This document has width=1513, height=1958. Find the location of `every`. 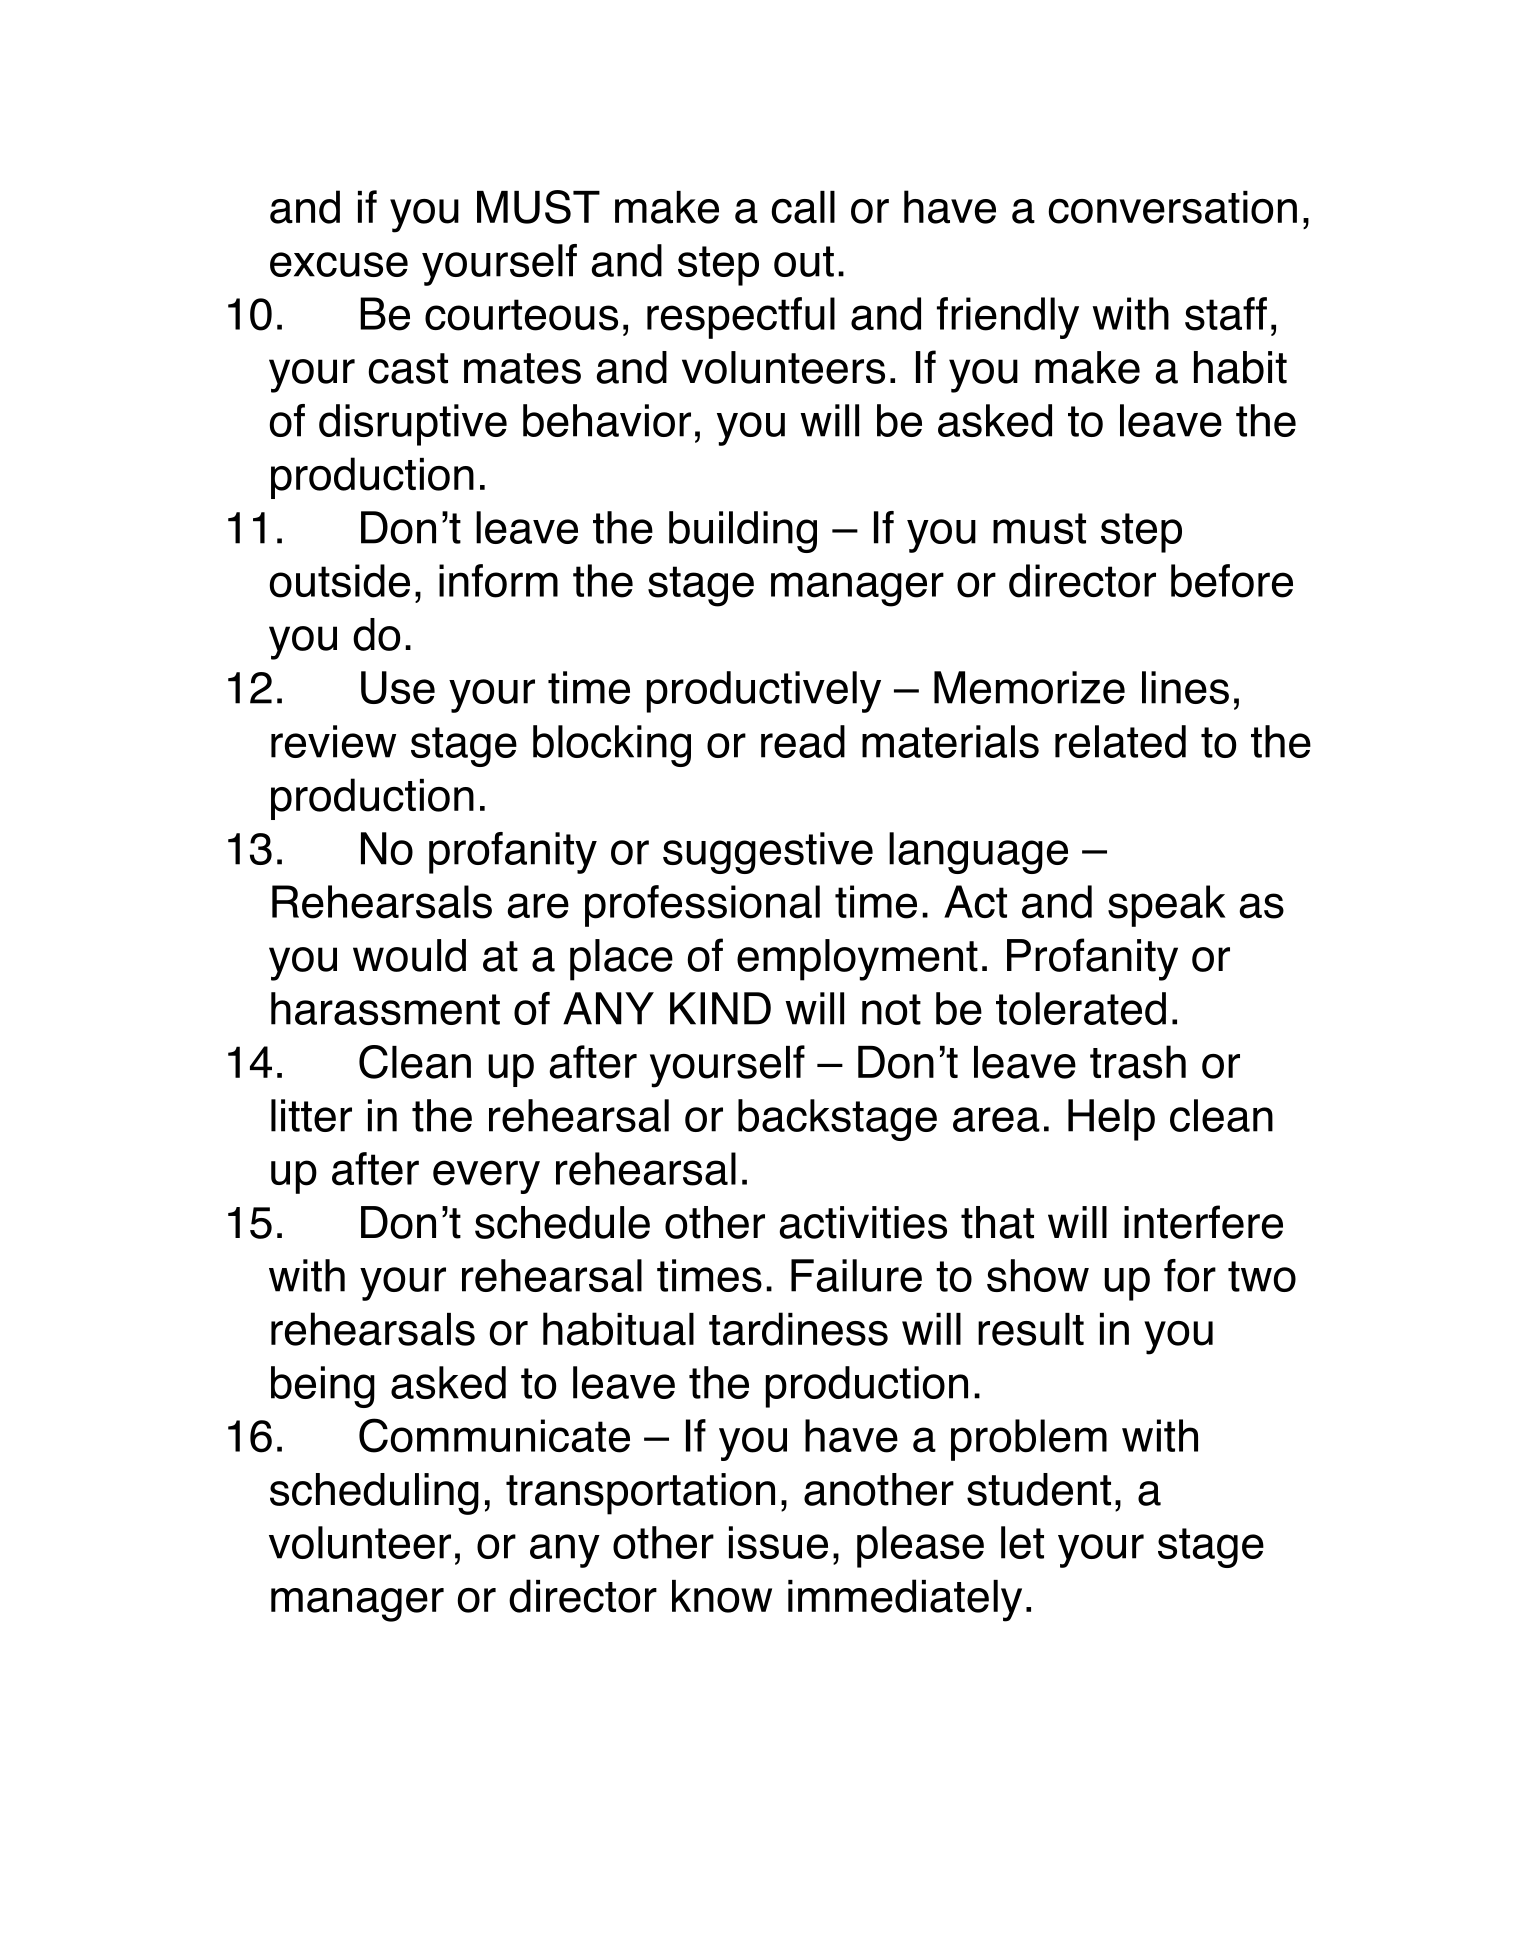

every is located at coordinates (486, 1177).
